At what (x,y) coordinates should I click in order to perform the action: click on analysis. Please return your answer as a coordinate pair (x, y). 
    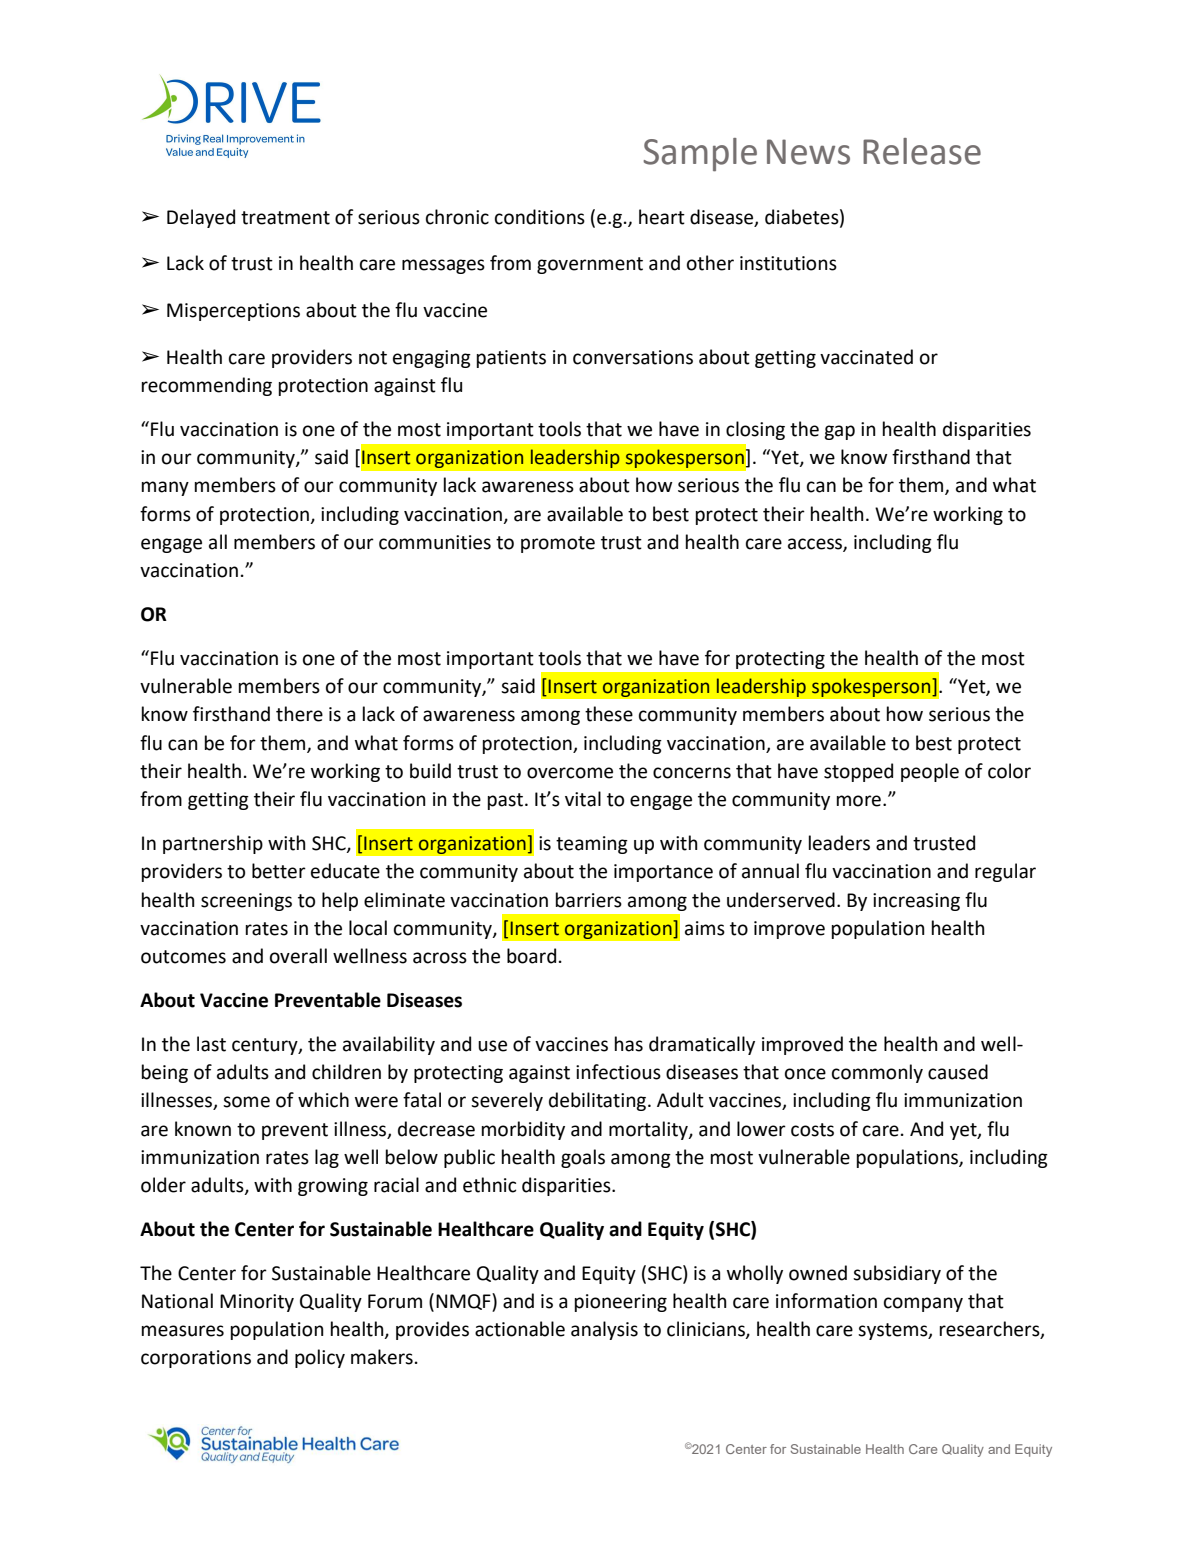
    Looking at the image, I should click on (604, 1330).
